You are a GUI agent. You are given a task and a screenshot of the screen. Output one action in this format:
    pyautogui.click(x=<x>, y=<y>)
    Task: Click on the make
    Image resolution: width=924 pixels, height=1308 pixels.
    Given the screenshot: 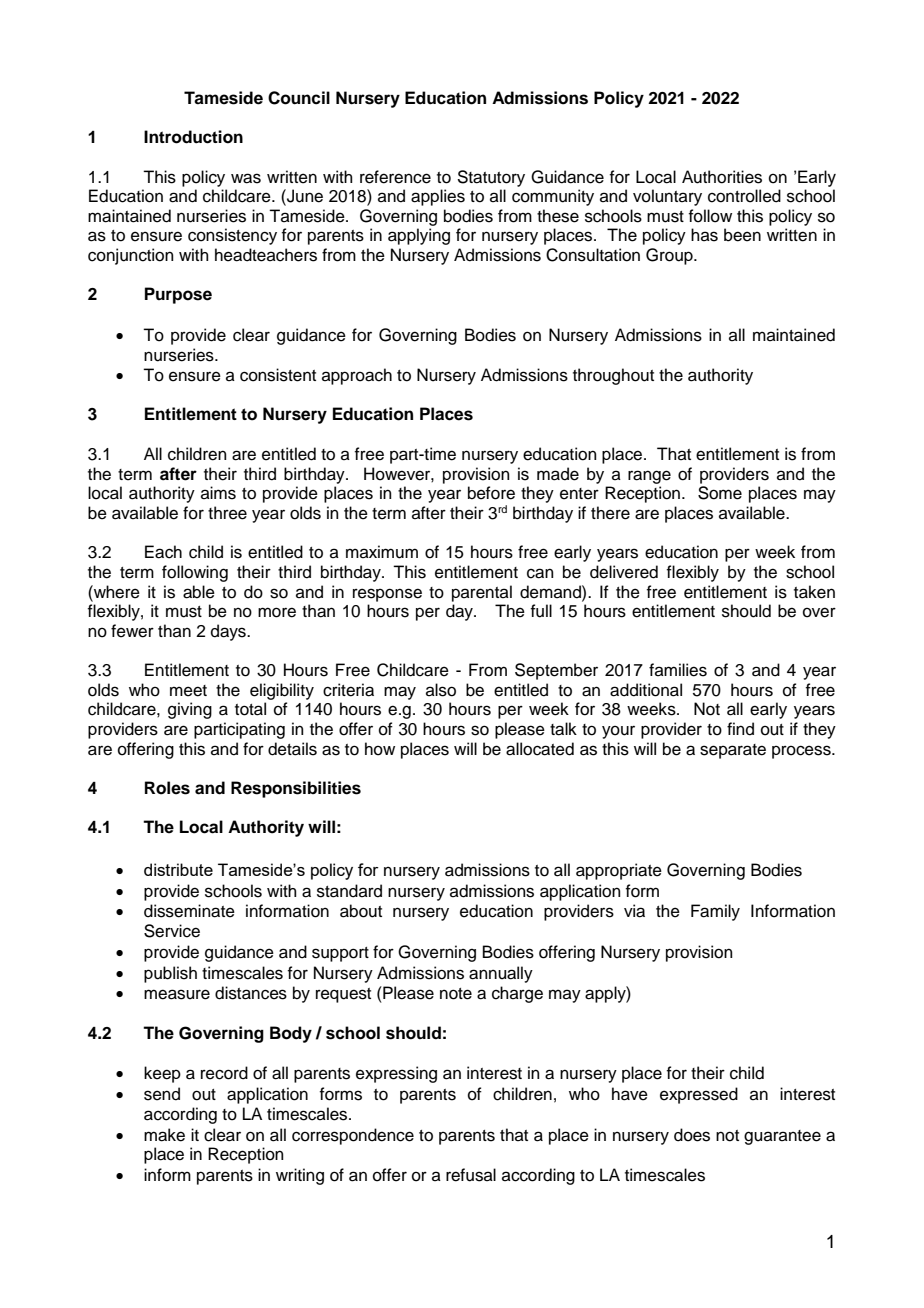 What is the action you would take?
    pyautogui.click(x=164, y=1135)
